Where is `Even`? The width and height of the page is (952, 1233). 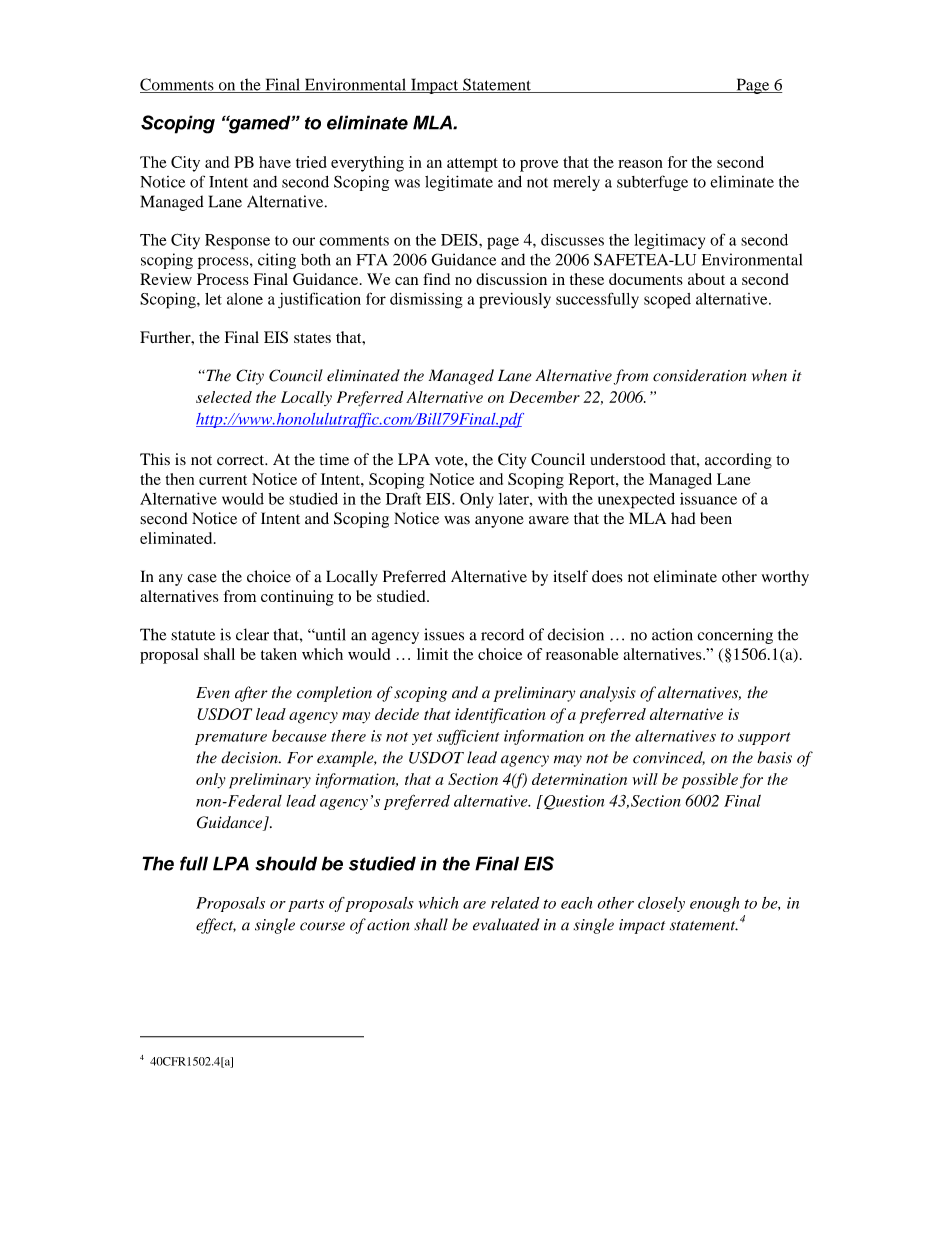
Even is located at coordinates (213, 693).
